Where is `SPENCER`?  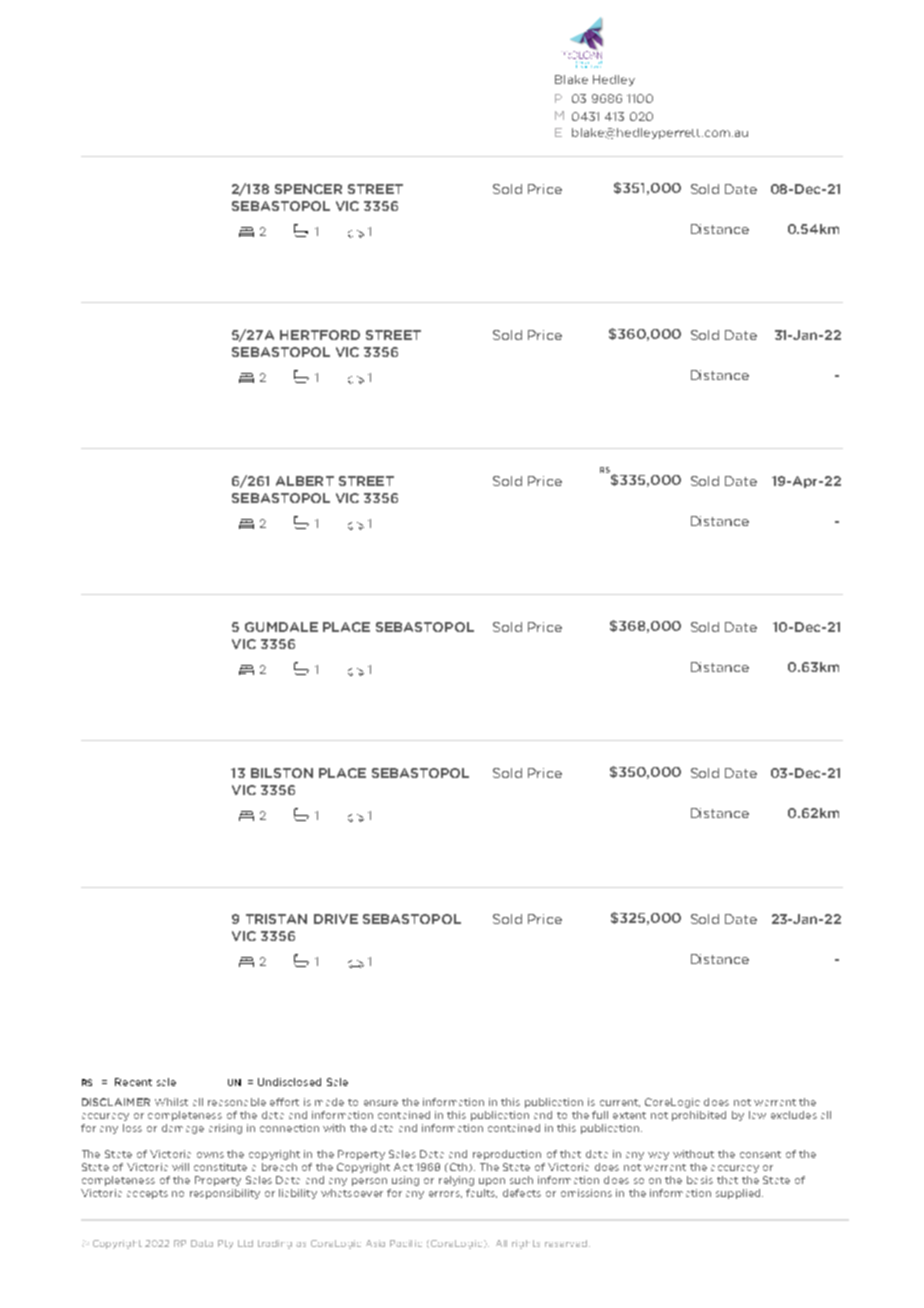 SPENCER is located at coordinates (308, 189).
